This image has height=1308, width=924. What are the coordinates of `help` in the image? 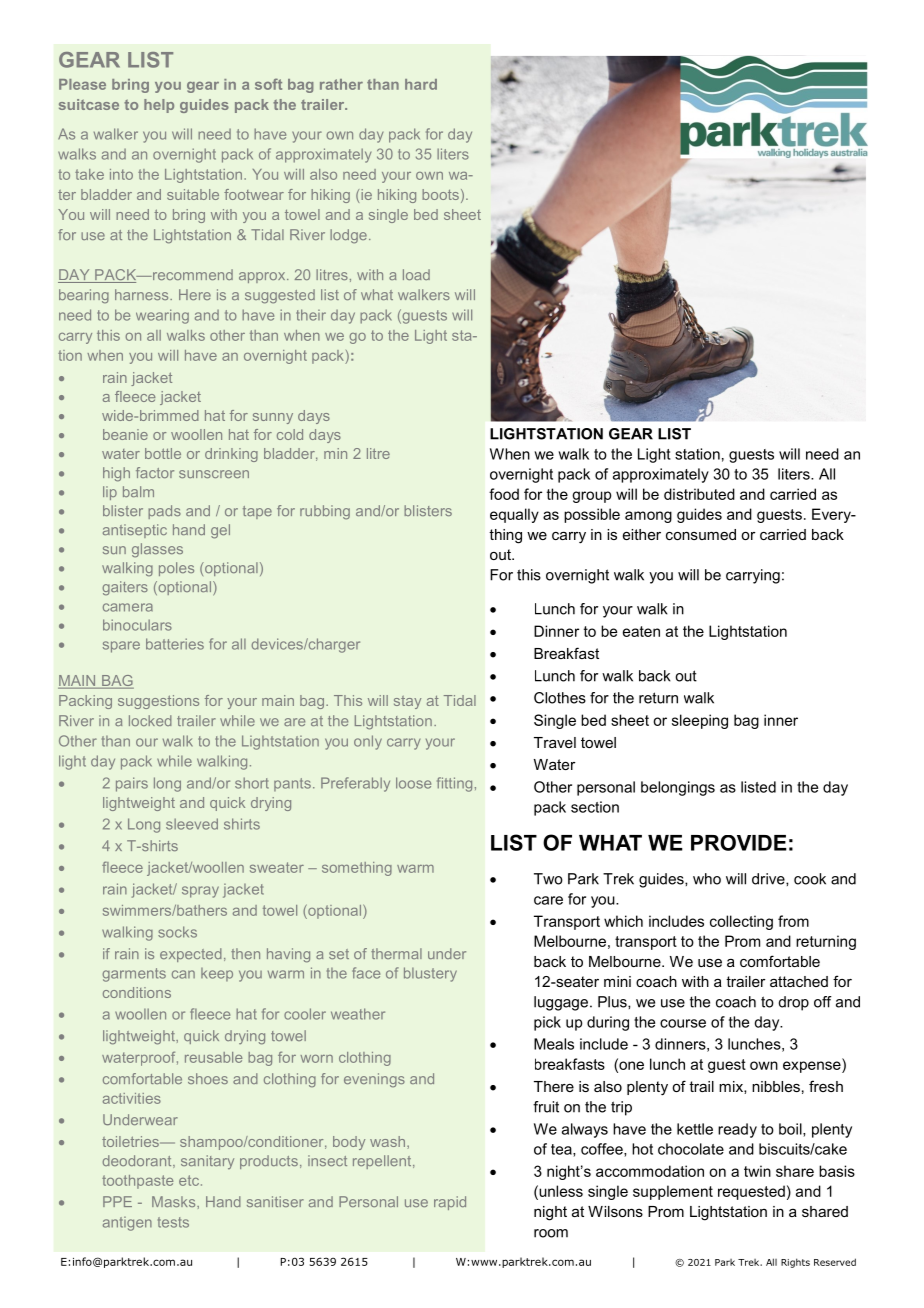 It's located at (159, 106).
